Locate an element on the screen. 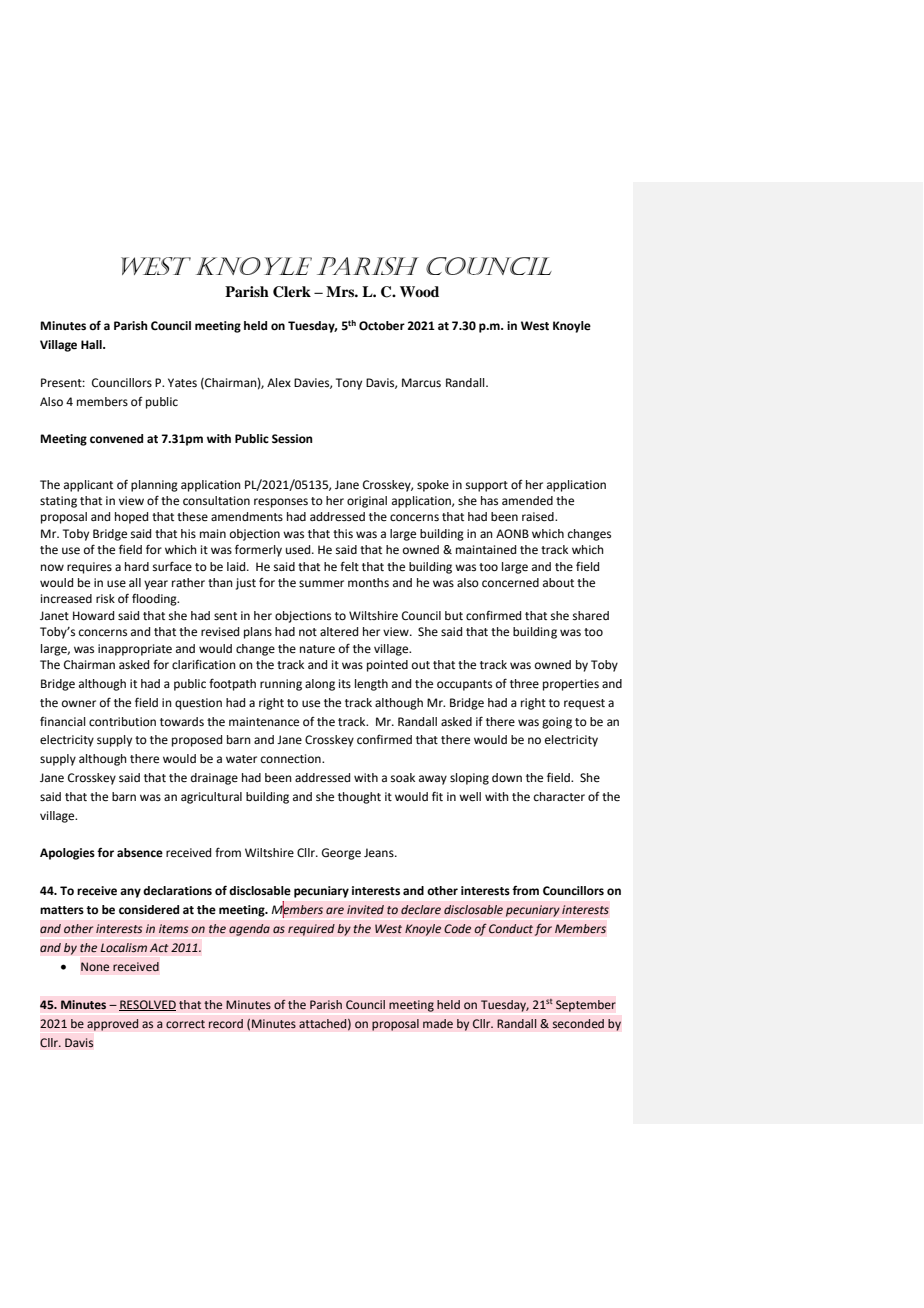 Image resolution: width=924 pixels, height=1308 pixels. inappropriate is located at coordinates (135, 650).
